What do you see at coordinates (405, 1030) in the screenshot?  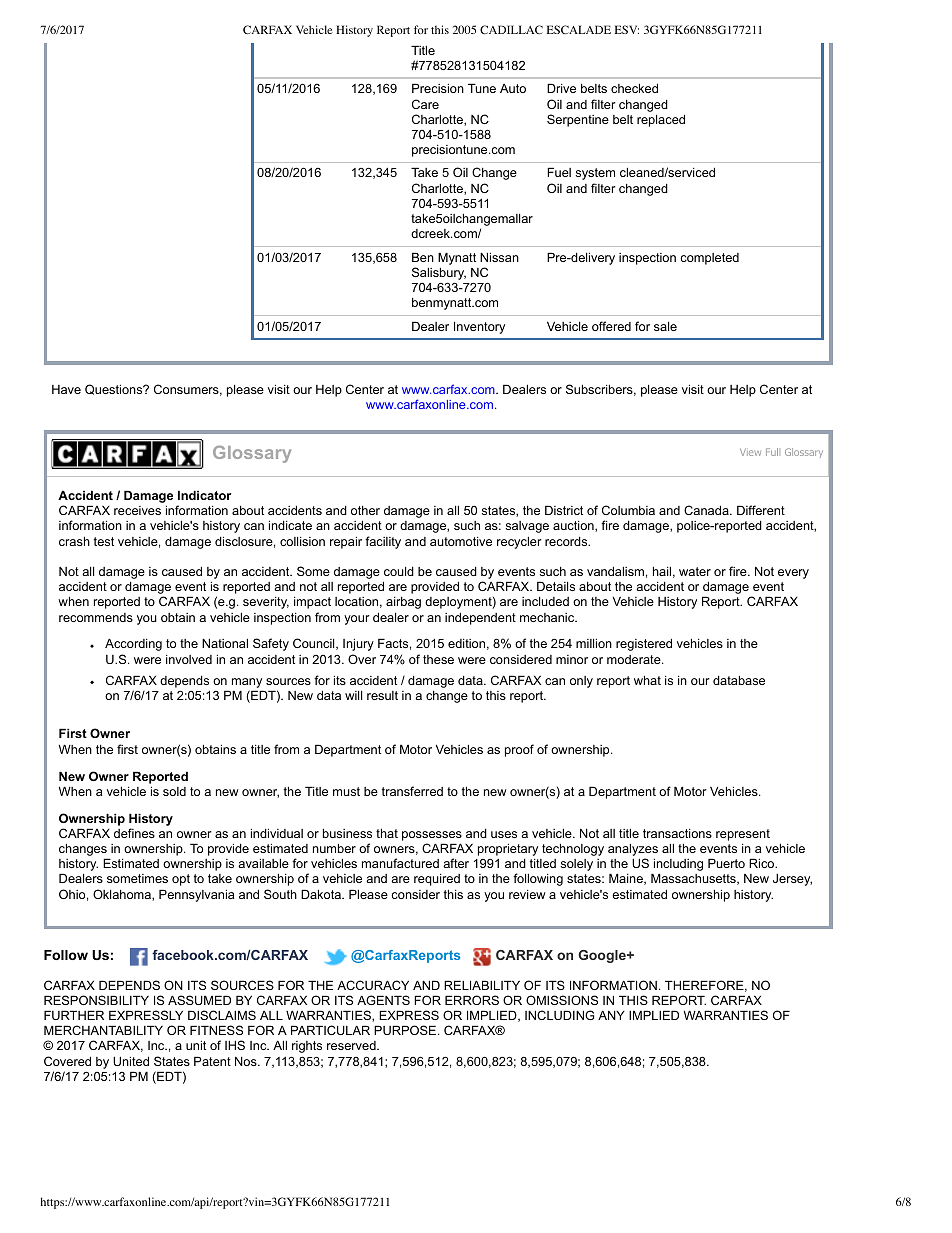 I see `PURPOSE` at bounding box center [405, 1030].
